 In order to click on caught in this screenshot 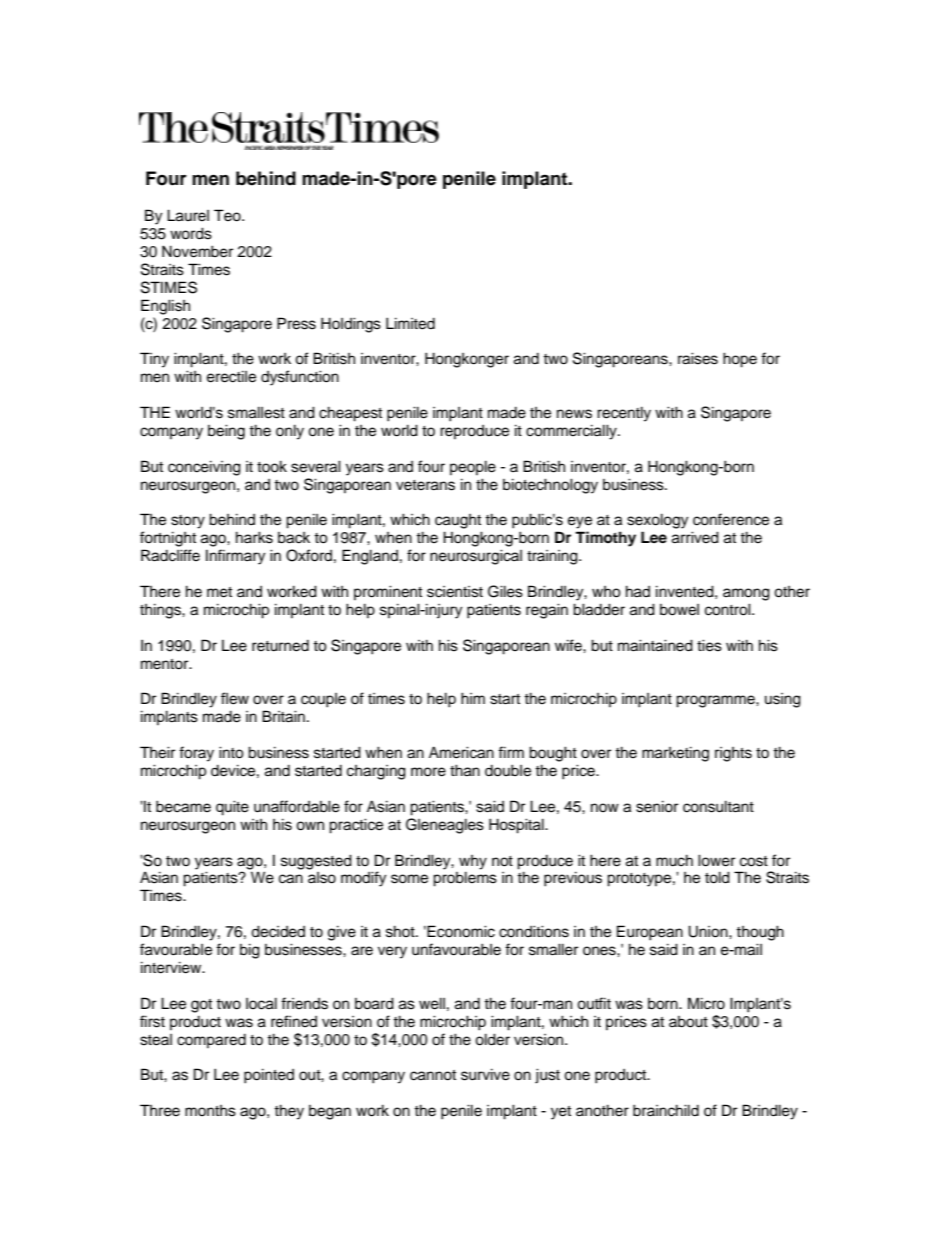, I will do `click(458, 521)`.
